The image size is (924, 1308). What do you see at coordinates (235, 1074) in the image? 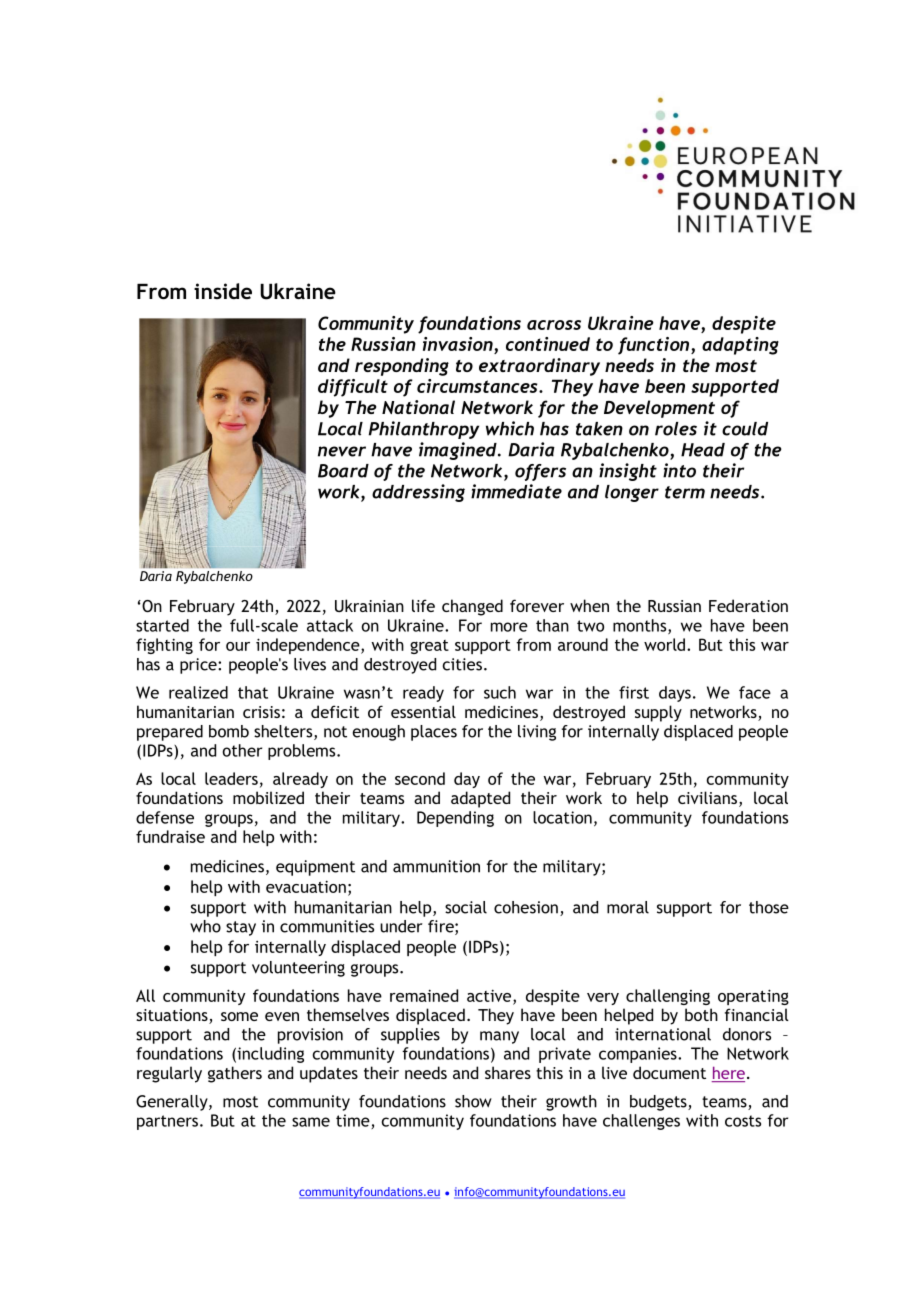
I see `gathers` at bounding box center [235, 1074].
